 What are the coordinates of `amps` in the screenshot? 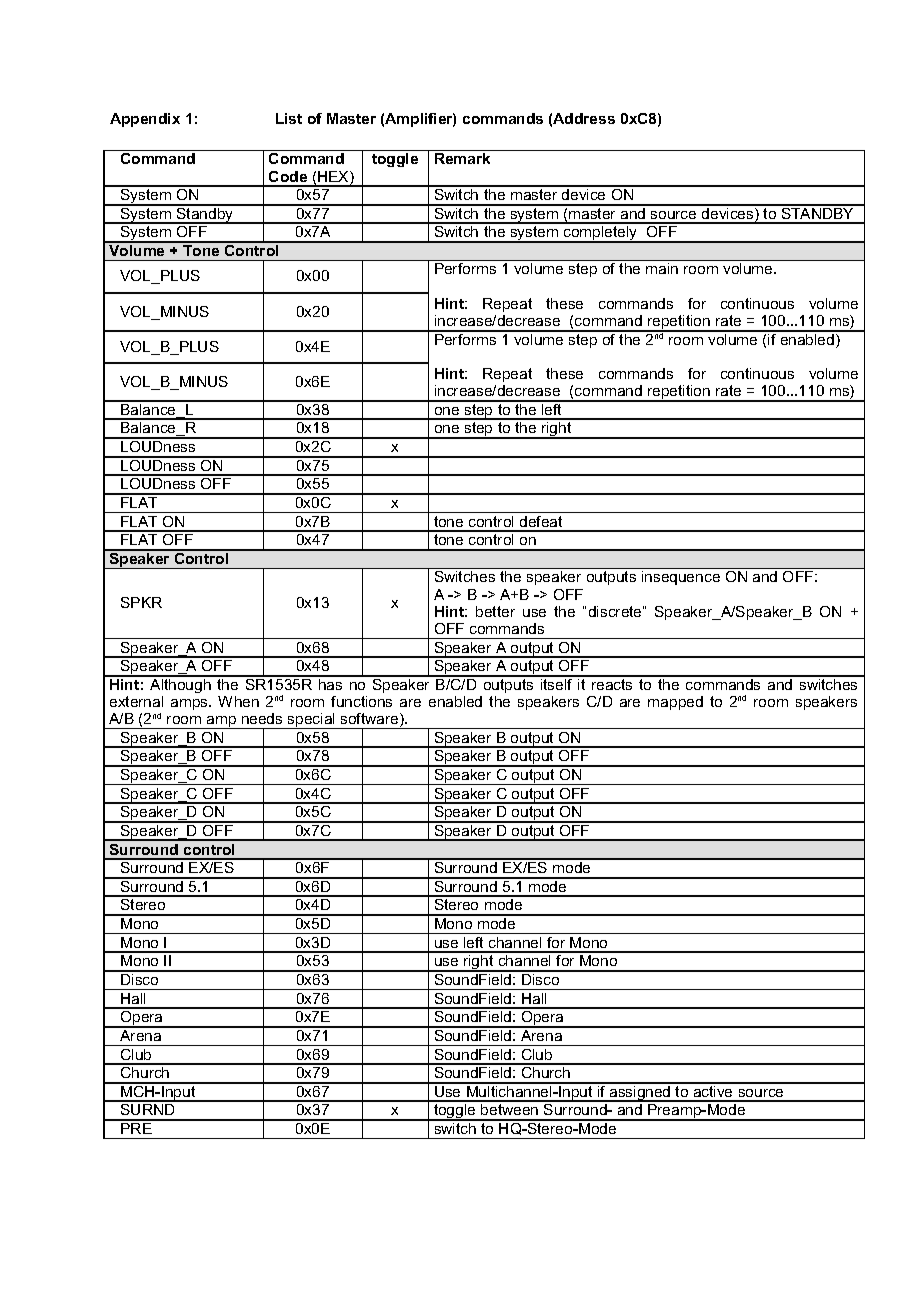 It's located at (190, 704).
